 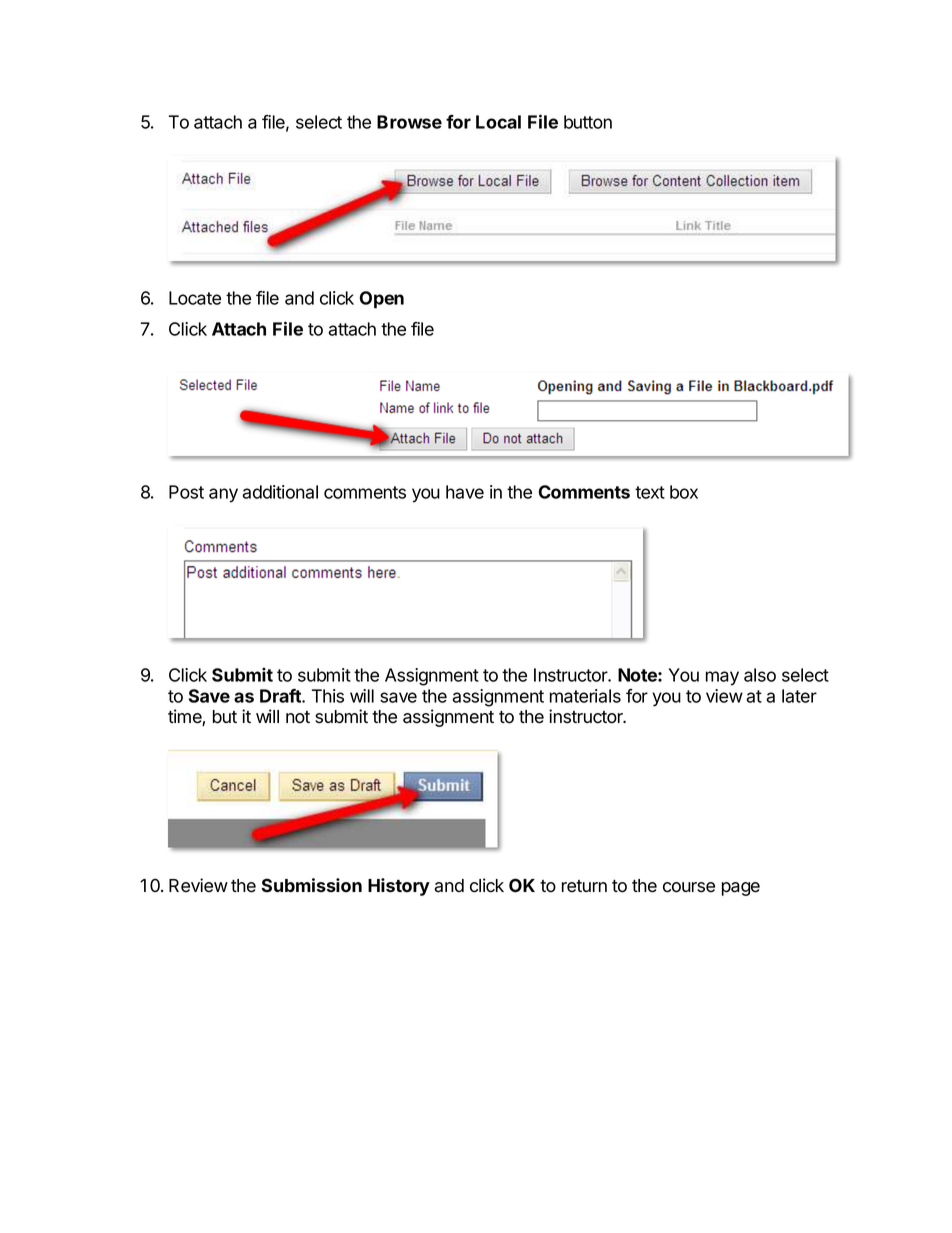 I want to click on Local, so click(x=498, y=122).
